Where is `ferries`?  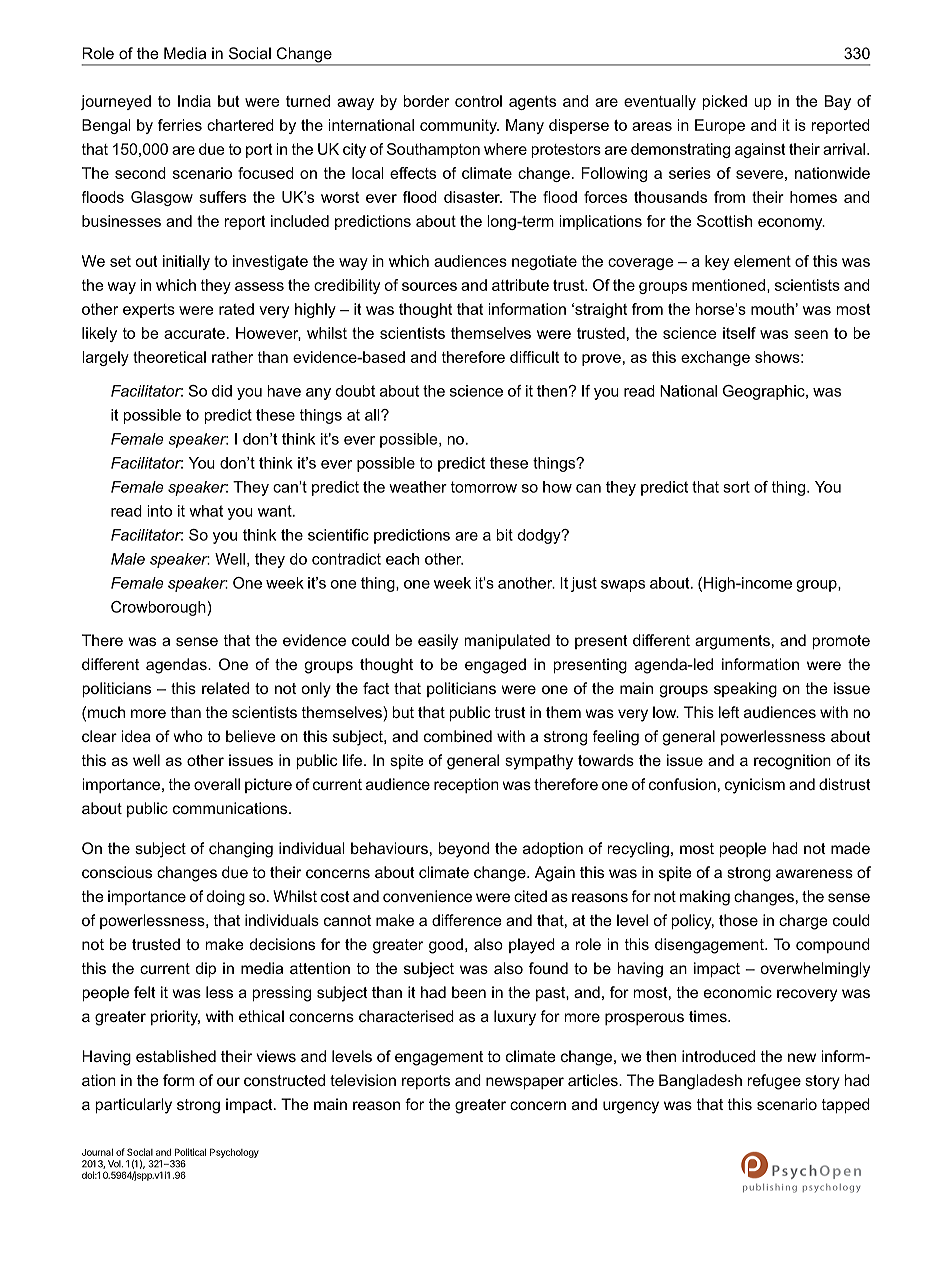
ferries is located at coordinates (180, 125).
